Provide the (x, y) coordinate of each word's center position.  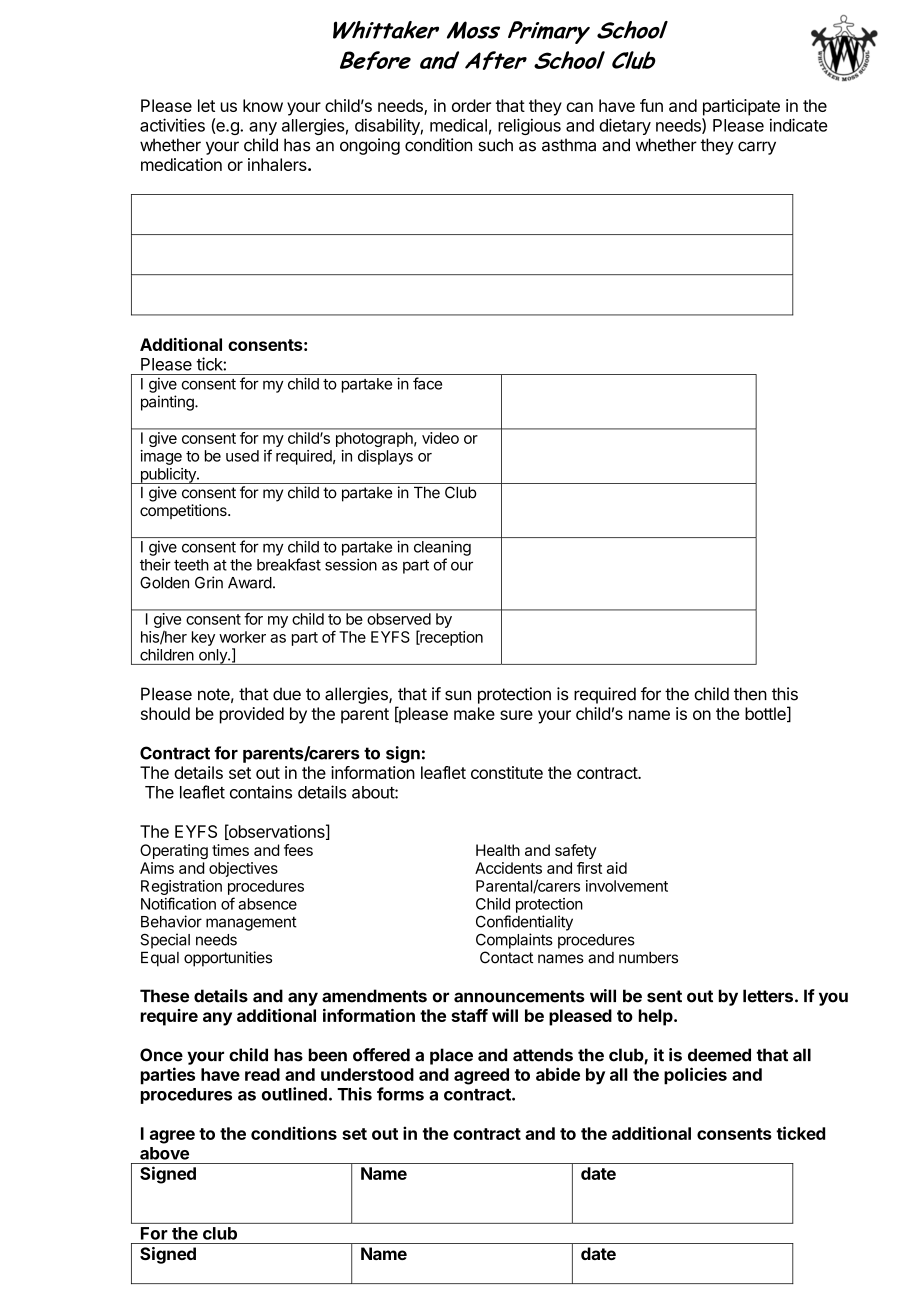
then (750, 694)
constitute (507, 772)
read (262, 1074)
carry (757, 148)
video (440, 438)
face (427, 383)
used (242, 456)
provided (252, 715)
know (263, 105)
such (495, 145)
